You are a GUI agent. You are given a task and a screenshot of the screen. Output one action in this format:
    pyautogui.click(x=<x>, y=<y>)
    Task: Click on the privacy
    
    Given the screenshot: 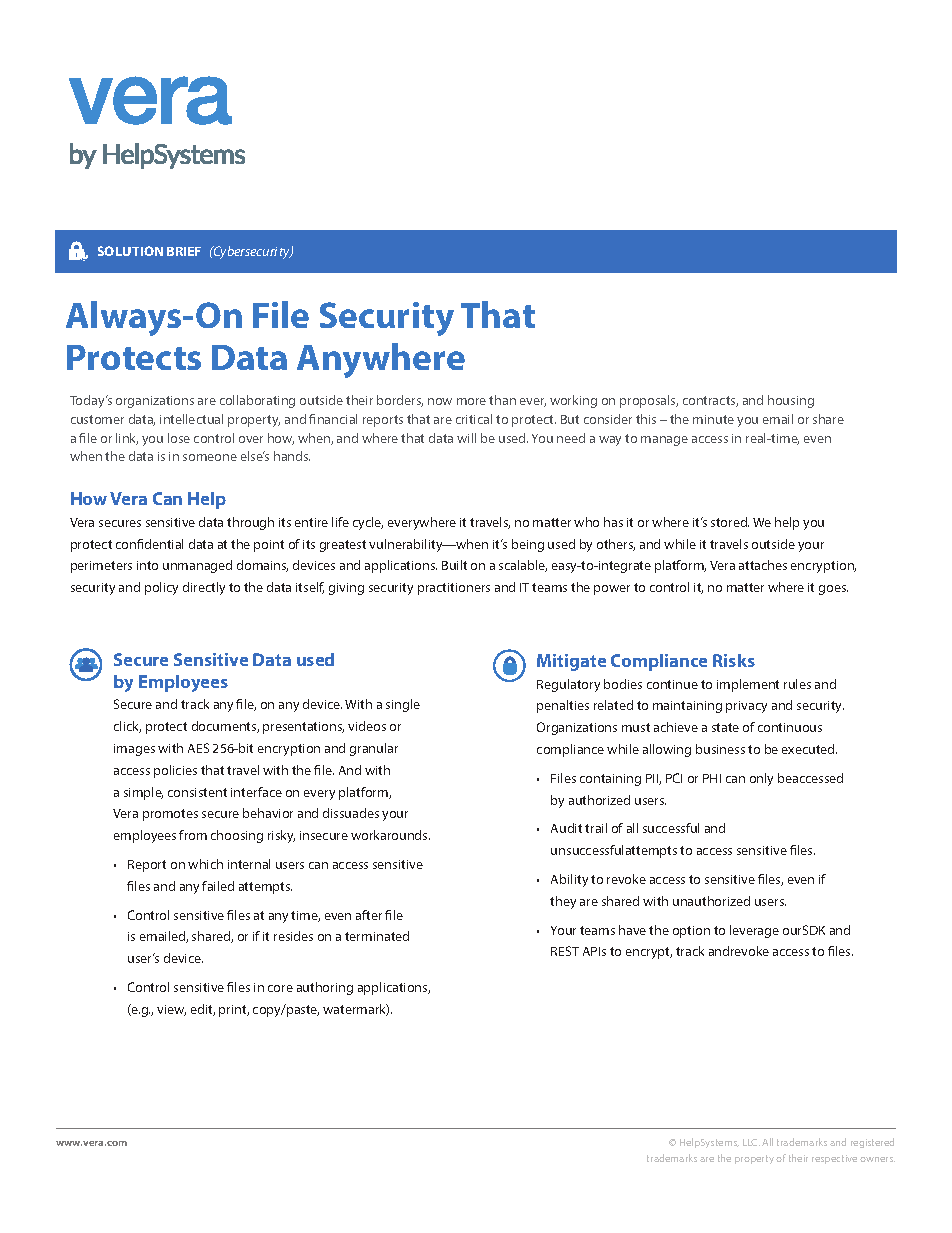 What is the action you would take?
    pyautogui.click(x=746, y=707)
